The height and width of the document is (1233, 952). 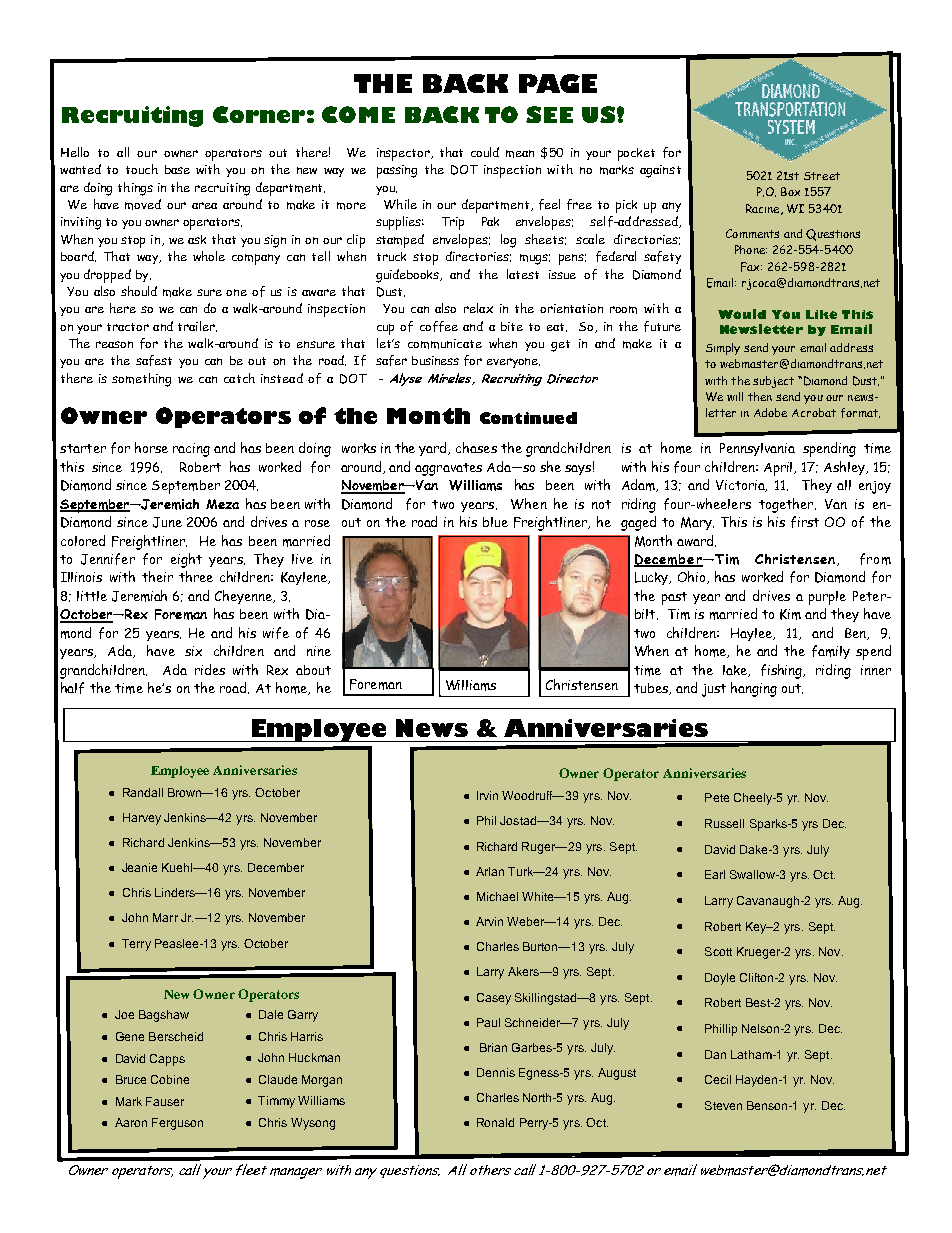 I want to click on communicate, so click(x=445, y=344).
